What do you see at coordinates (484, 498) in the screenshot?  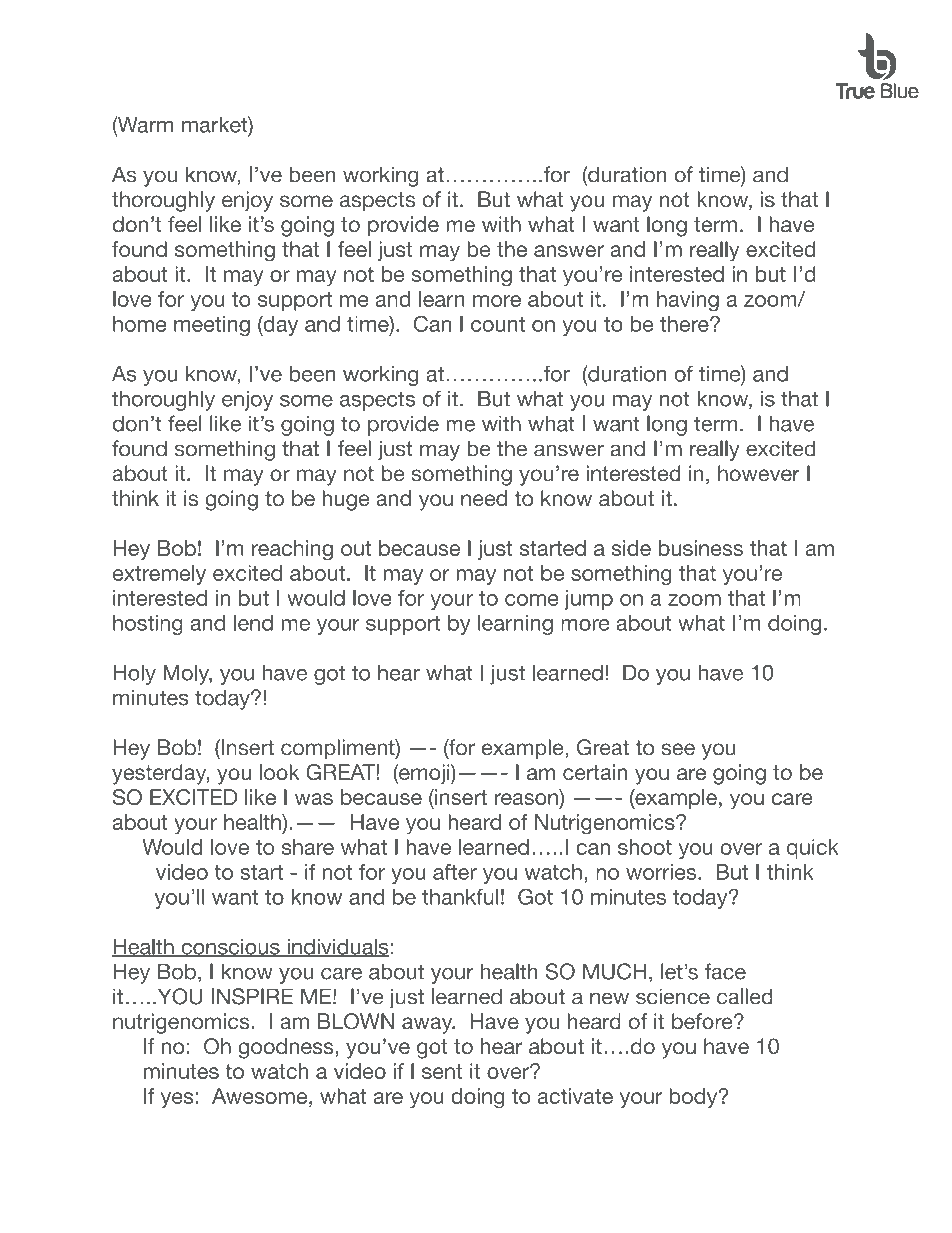 I see `need` at bounding box center [484, 498].
